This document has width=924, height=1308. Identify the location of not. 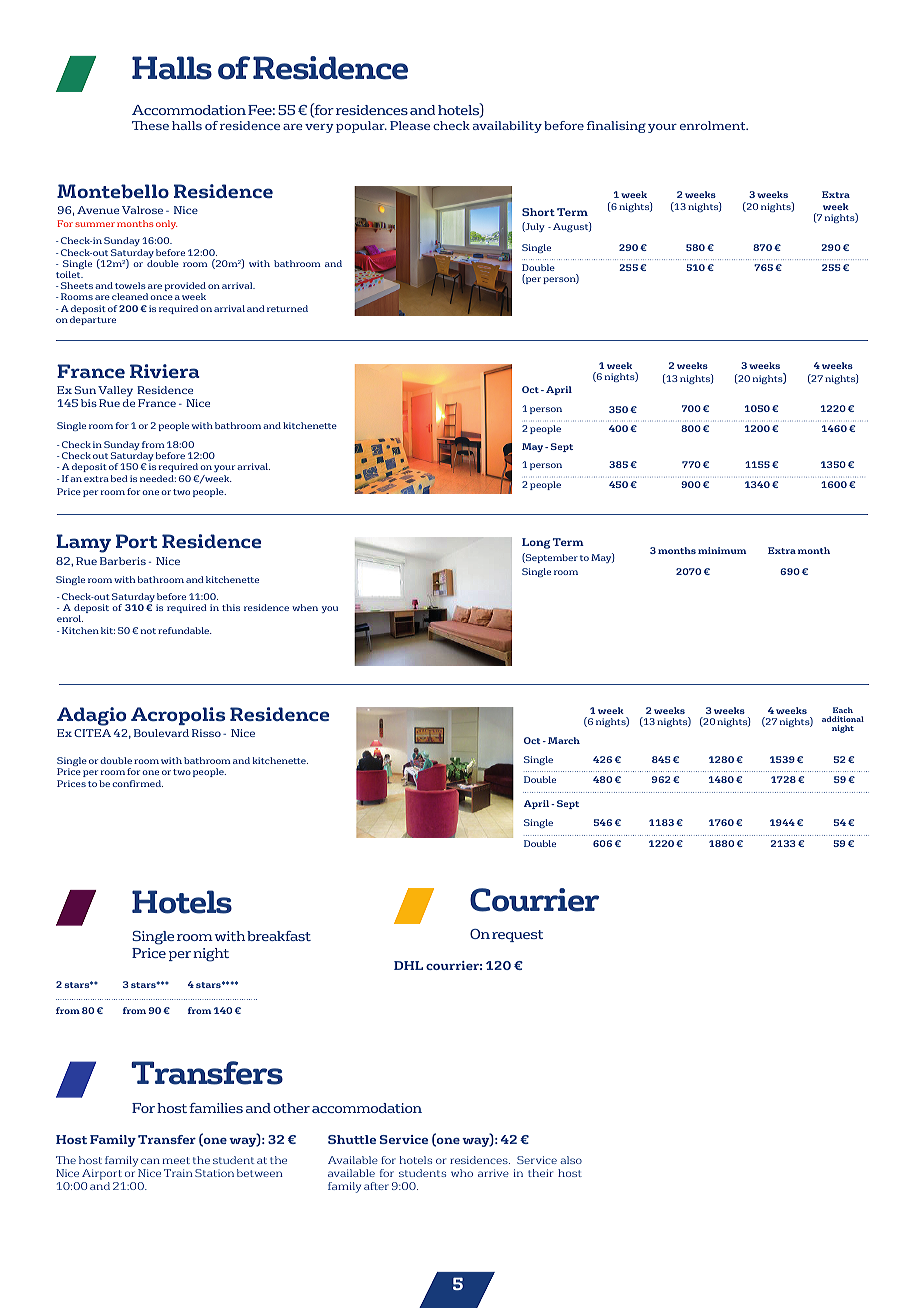
(148, 631).
